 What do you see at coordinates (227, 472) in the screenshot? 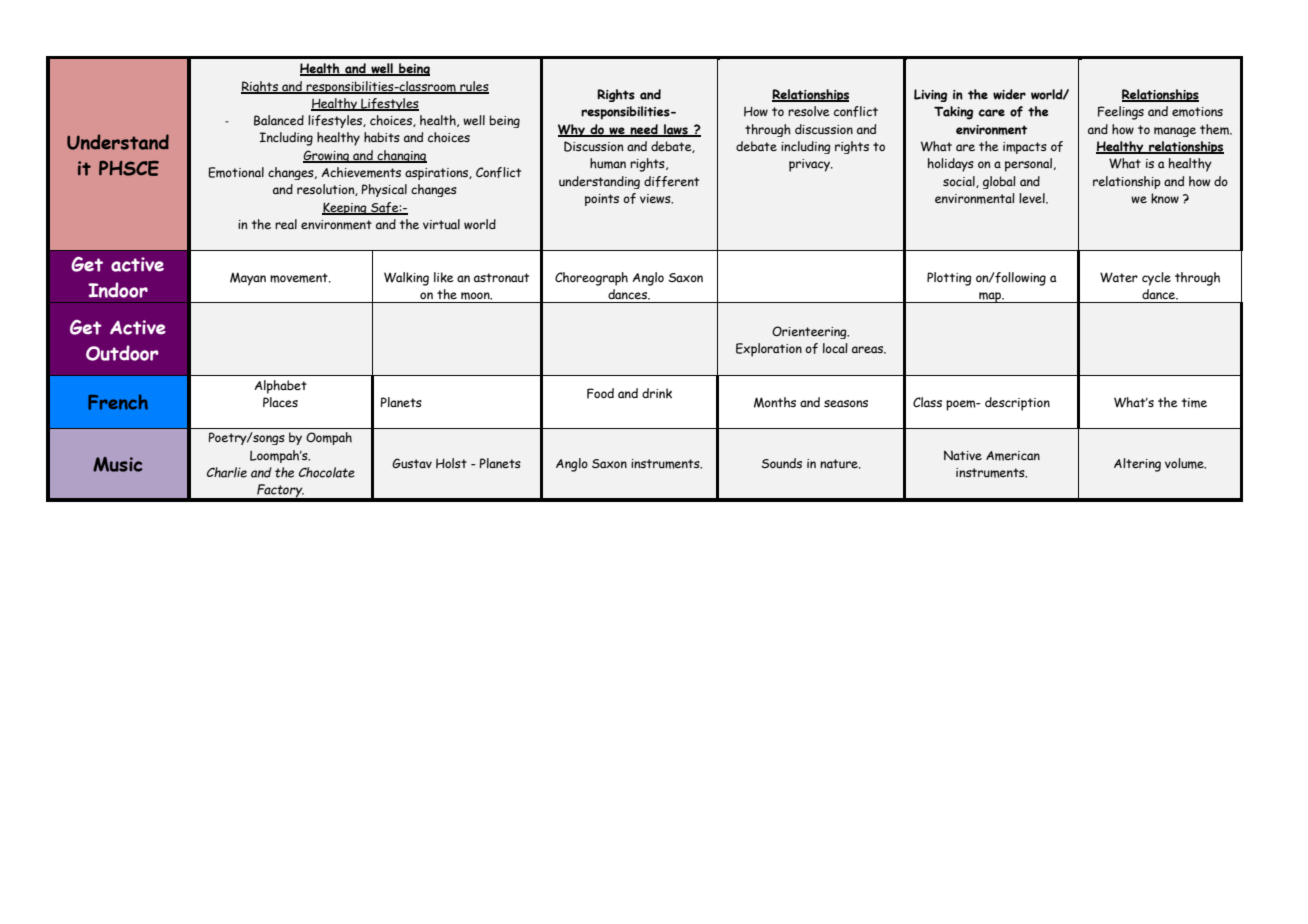
I see `Charlie` at bounding box center [227, 472].
